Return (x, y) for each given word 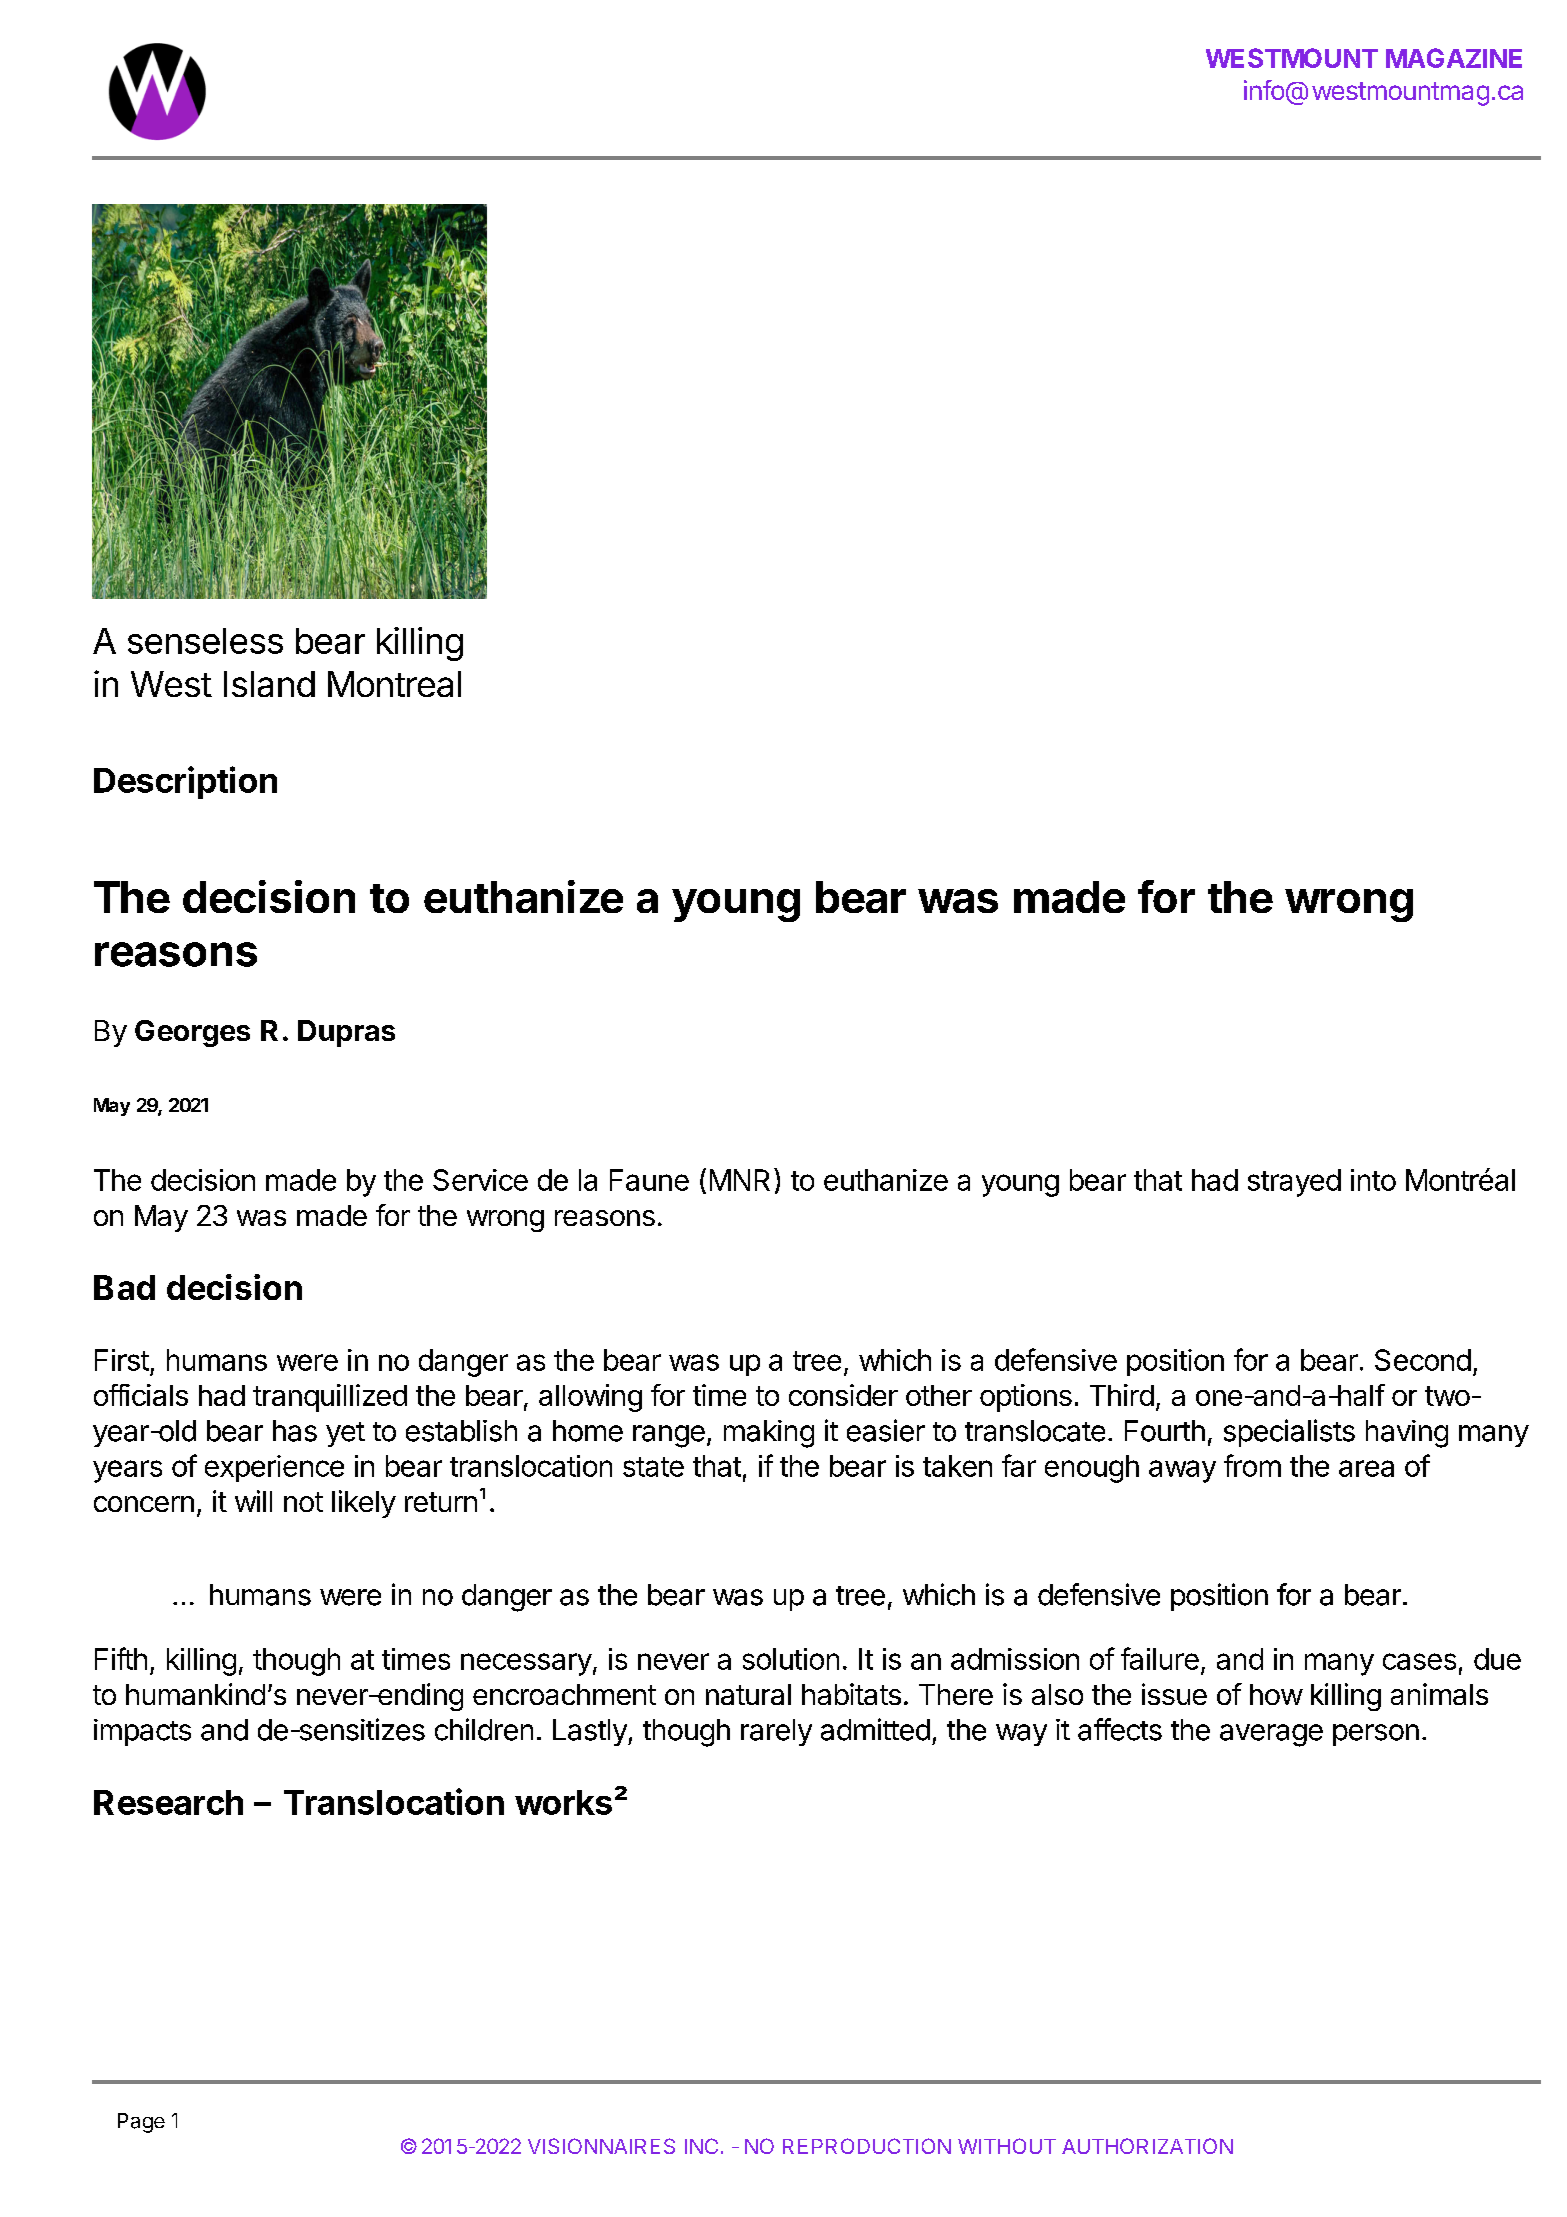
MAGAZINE (1454, 58)
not (303, 1502)
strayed (1294, 1183)
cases (1419, 1661)
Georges (192, 1033)
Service (480, 1180)
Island (269, 684)
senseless (205, 641)
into (1373, 1180)
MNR (740, 1180)
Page (141, 2123)
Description (185, 782)
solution (791, 1659)
